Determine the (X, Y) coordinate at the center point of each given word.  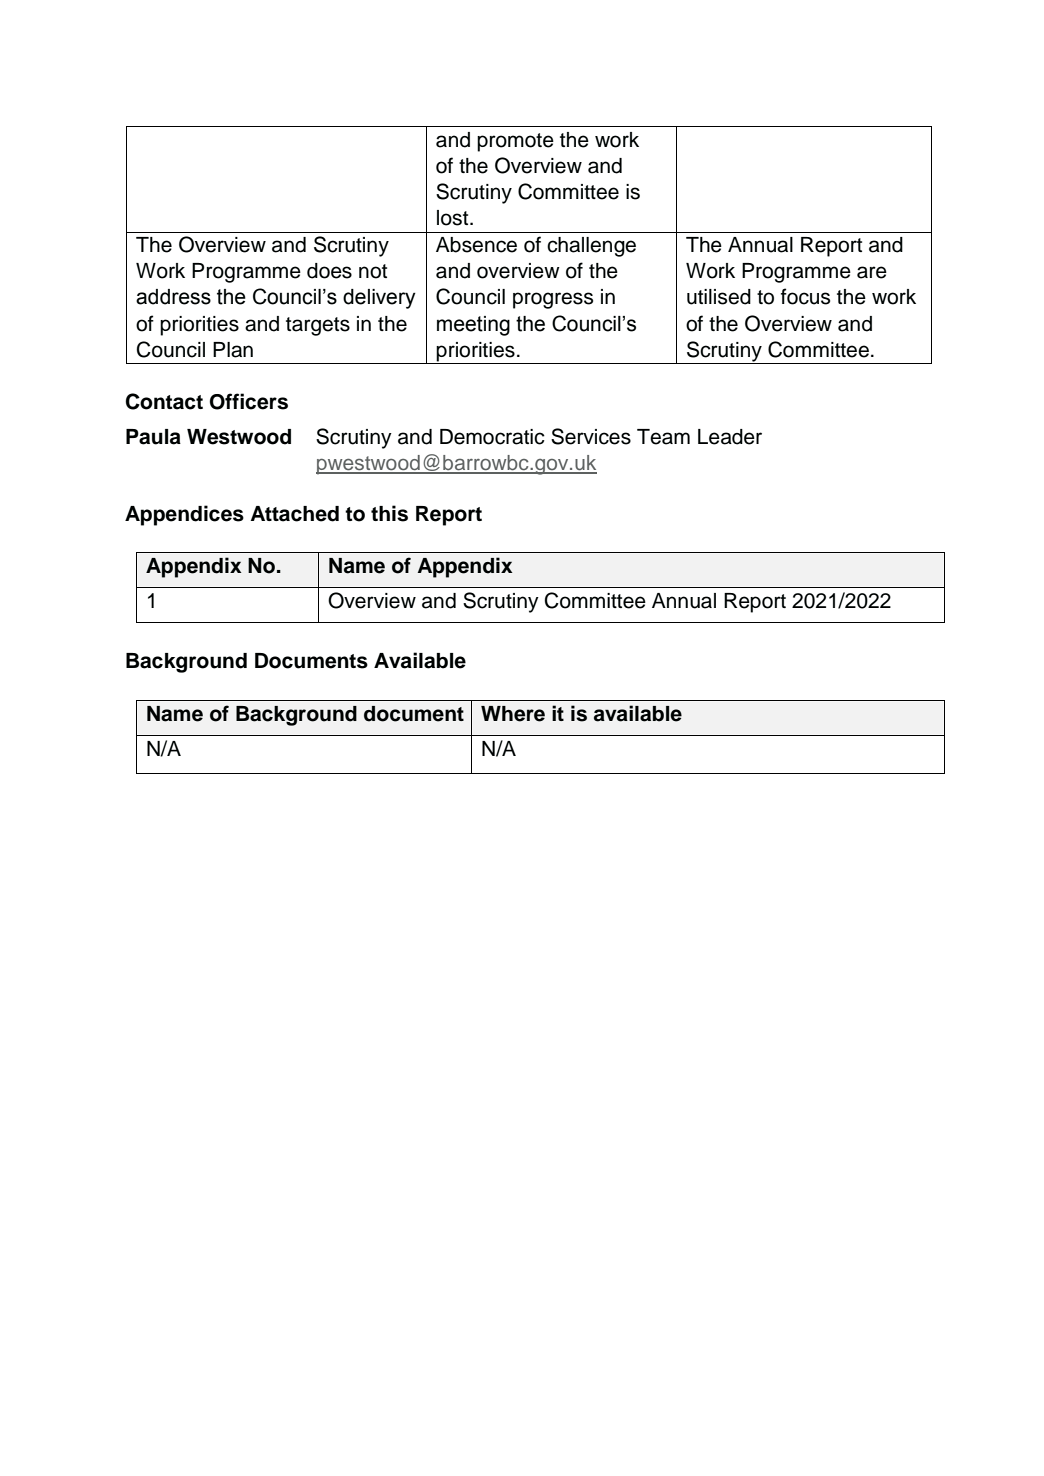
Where (513, 714)
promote (515, 142)
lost (454, 218)
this (389, 513)
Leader (730, 437)
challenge (591, 247)
